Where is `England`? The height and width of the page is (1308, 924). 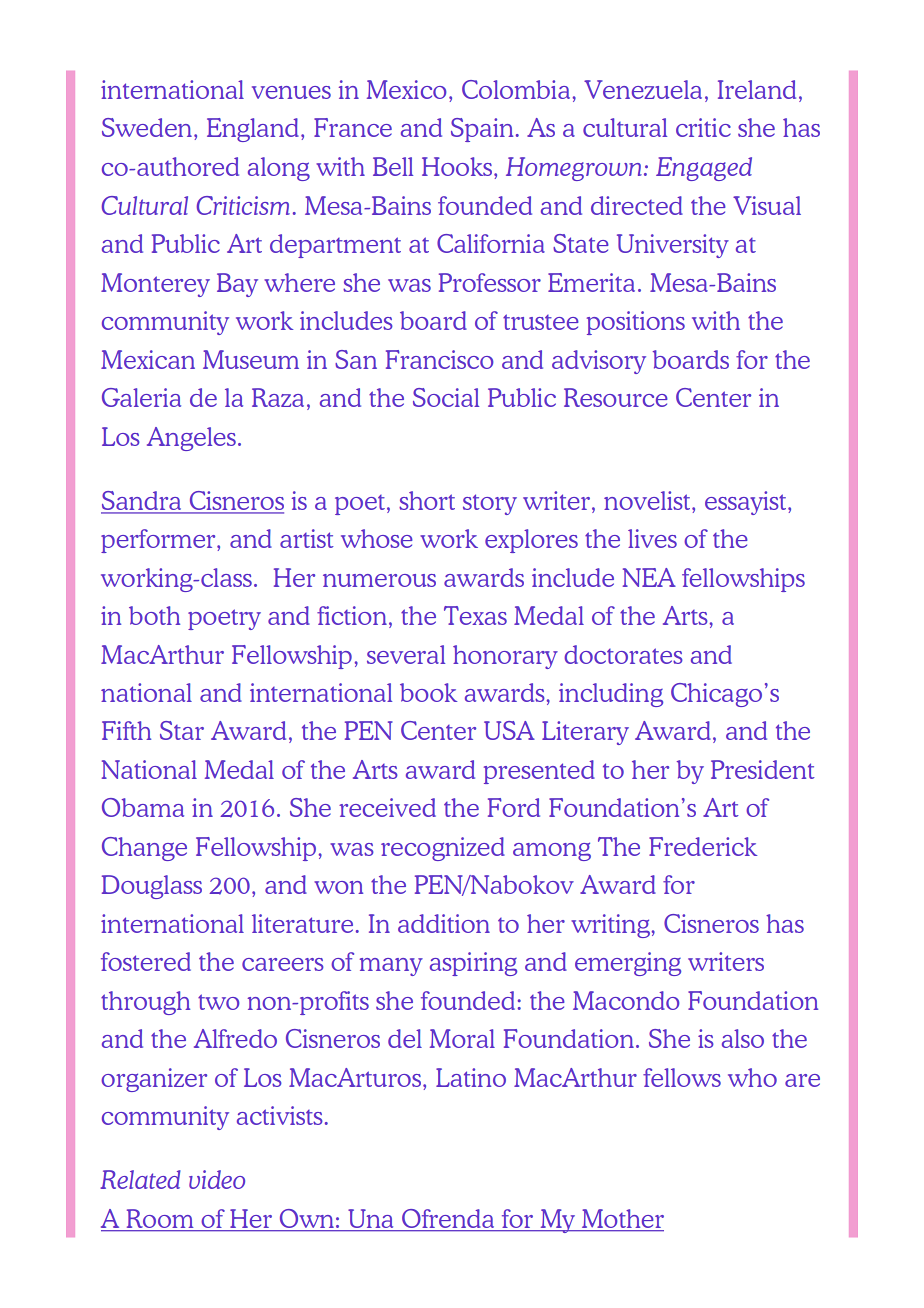 England is located at coordinates (253, 130).
